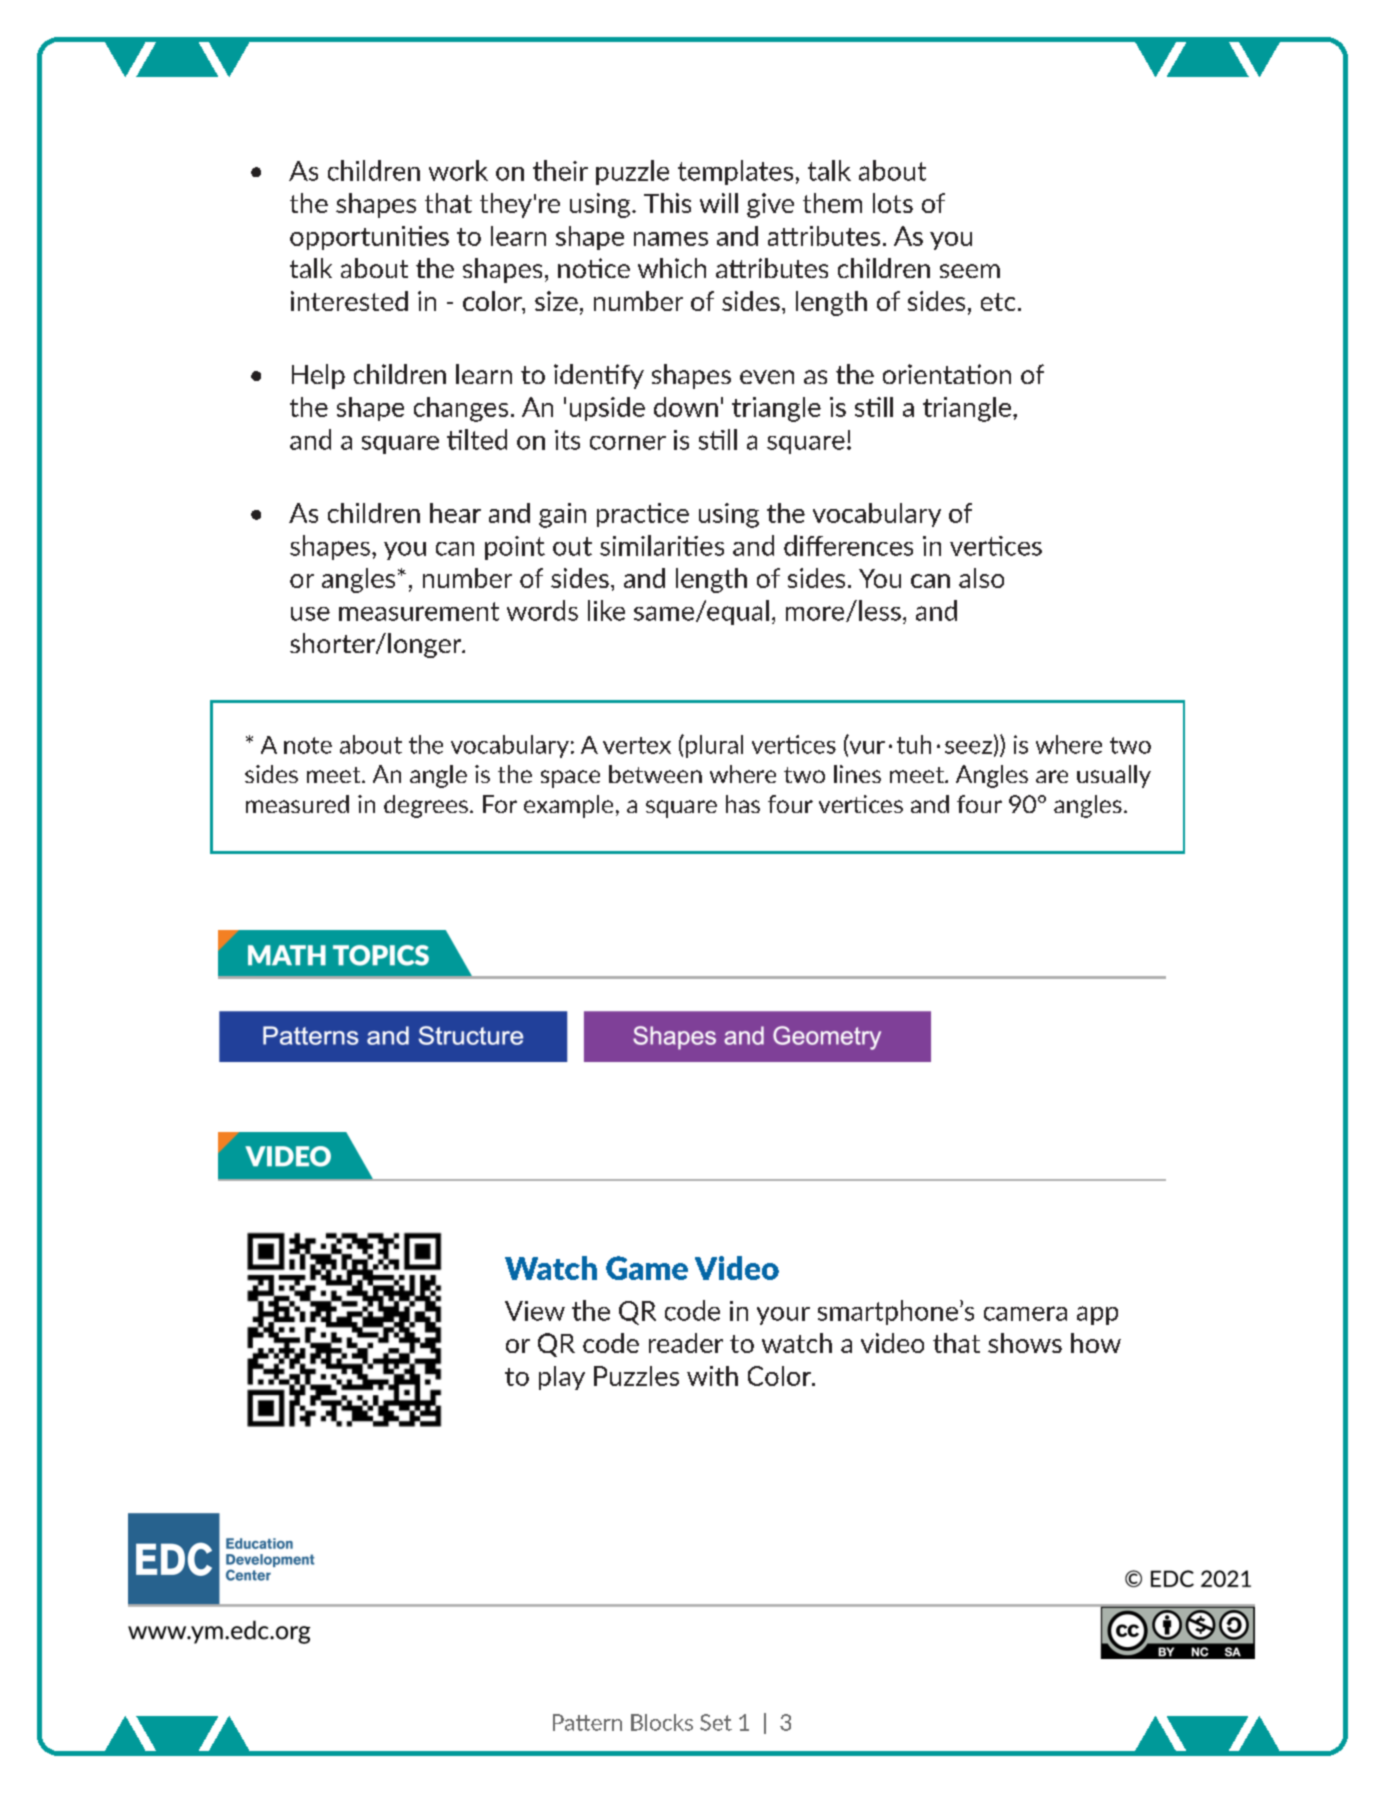 This document has width=1385, height=1793. What do you see at coordinates (970, 271) in the document?
I see `seem` at bounding box center [970, 271].
